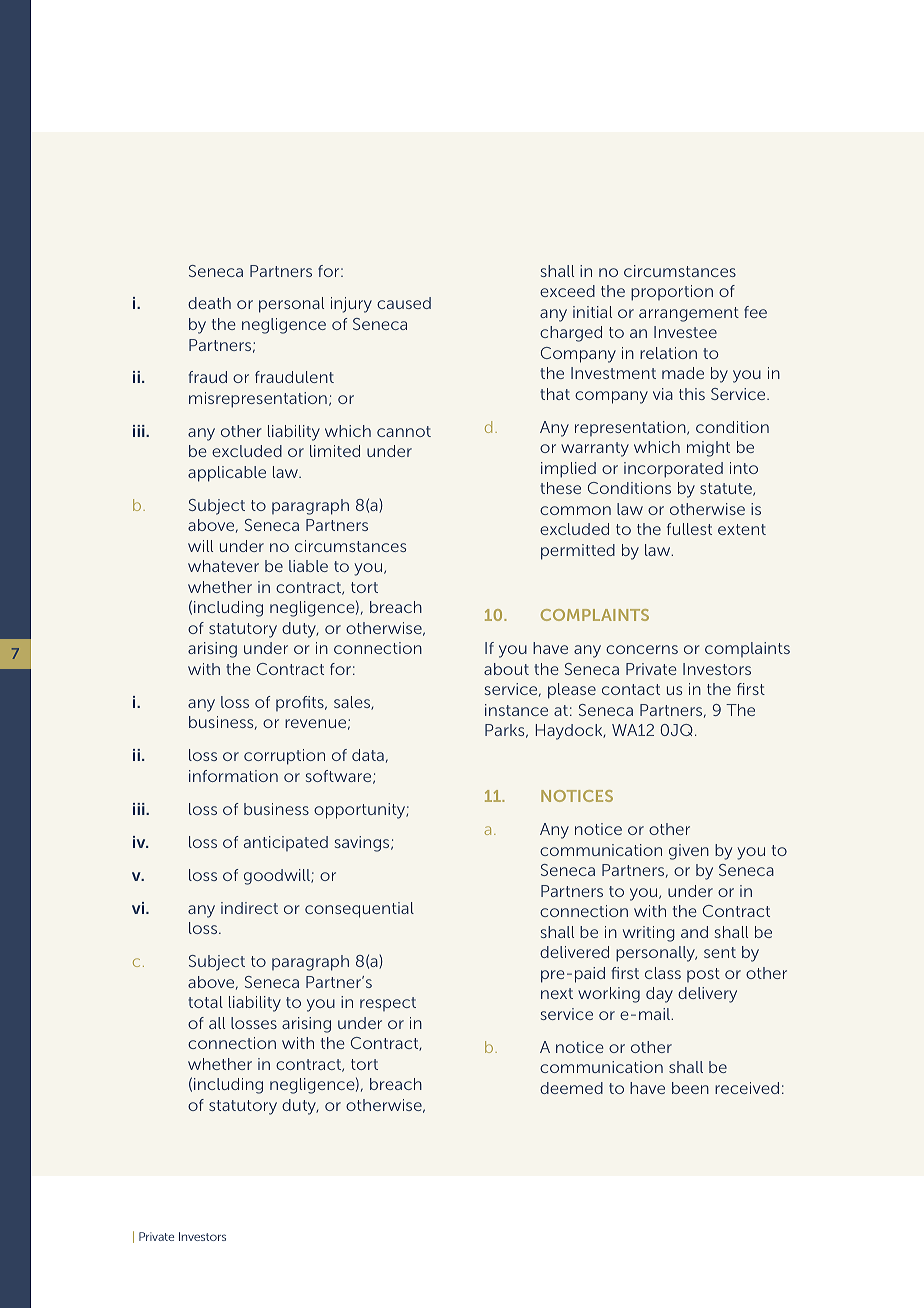 This document has width=924, height=1308. What do you see at coordinates (690, 1088) in the document?
I see `been` at bounding box center [690, 1088].
